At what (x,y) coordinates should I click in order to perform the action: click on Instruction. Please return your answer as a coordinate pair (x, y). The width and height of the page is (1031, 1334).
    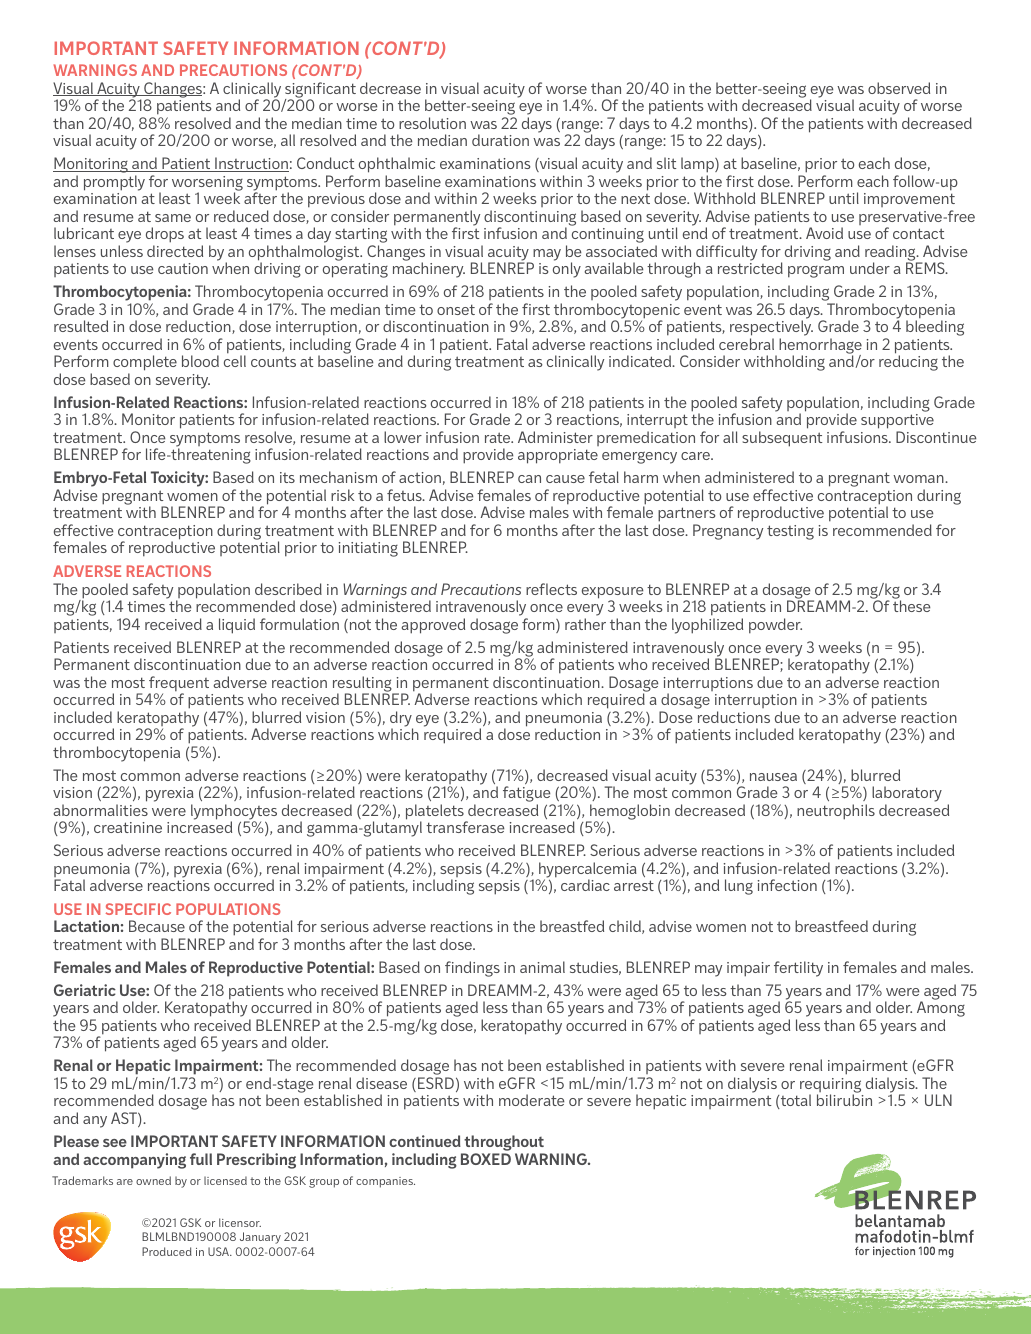
    Looking at the image, I should click on (251, 164).
